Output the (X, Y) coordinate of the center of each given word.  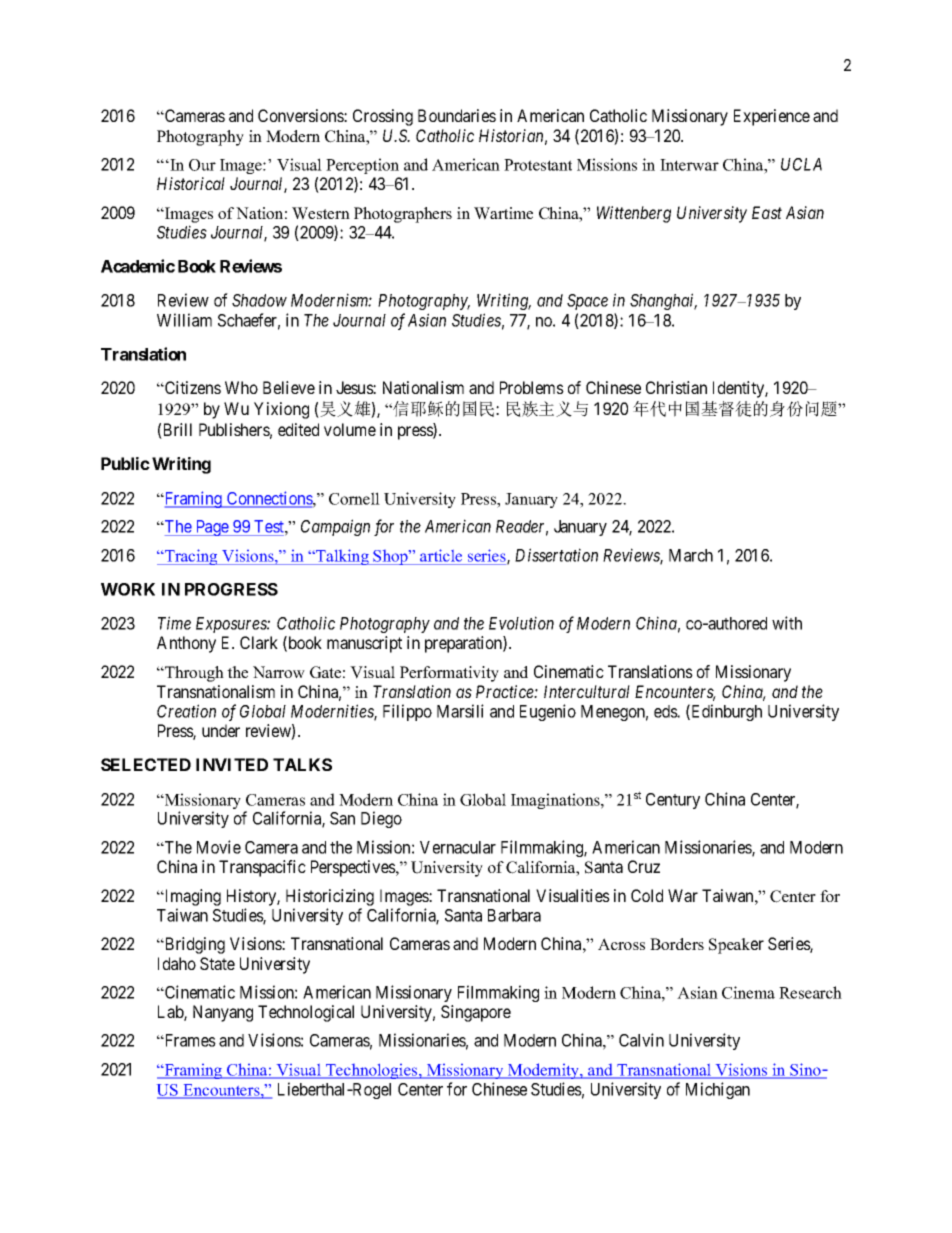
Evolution (521, 623)
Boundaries (457, 115)
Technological (306, 1013)
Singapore (476, 1013)
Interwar (689, 165)
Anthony (186, 644)
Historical (191, 183)
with (787, 623)
